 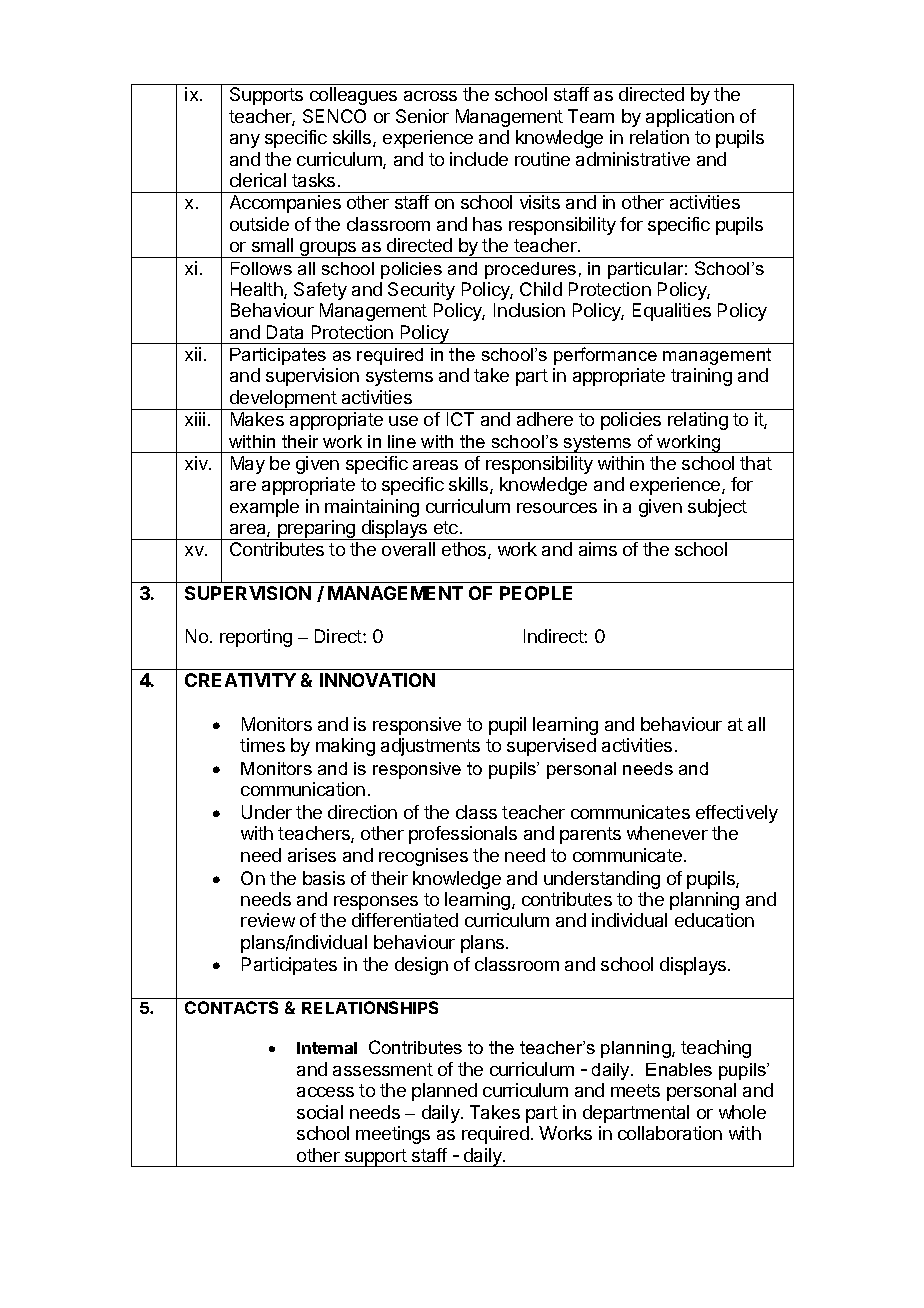 I want to click on include, so click(x=479, y=159).
